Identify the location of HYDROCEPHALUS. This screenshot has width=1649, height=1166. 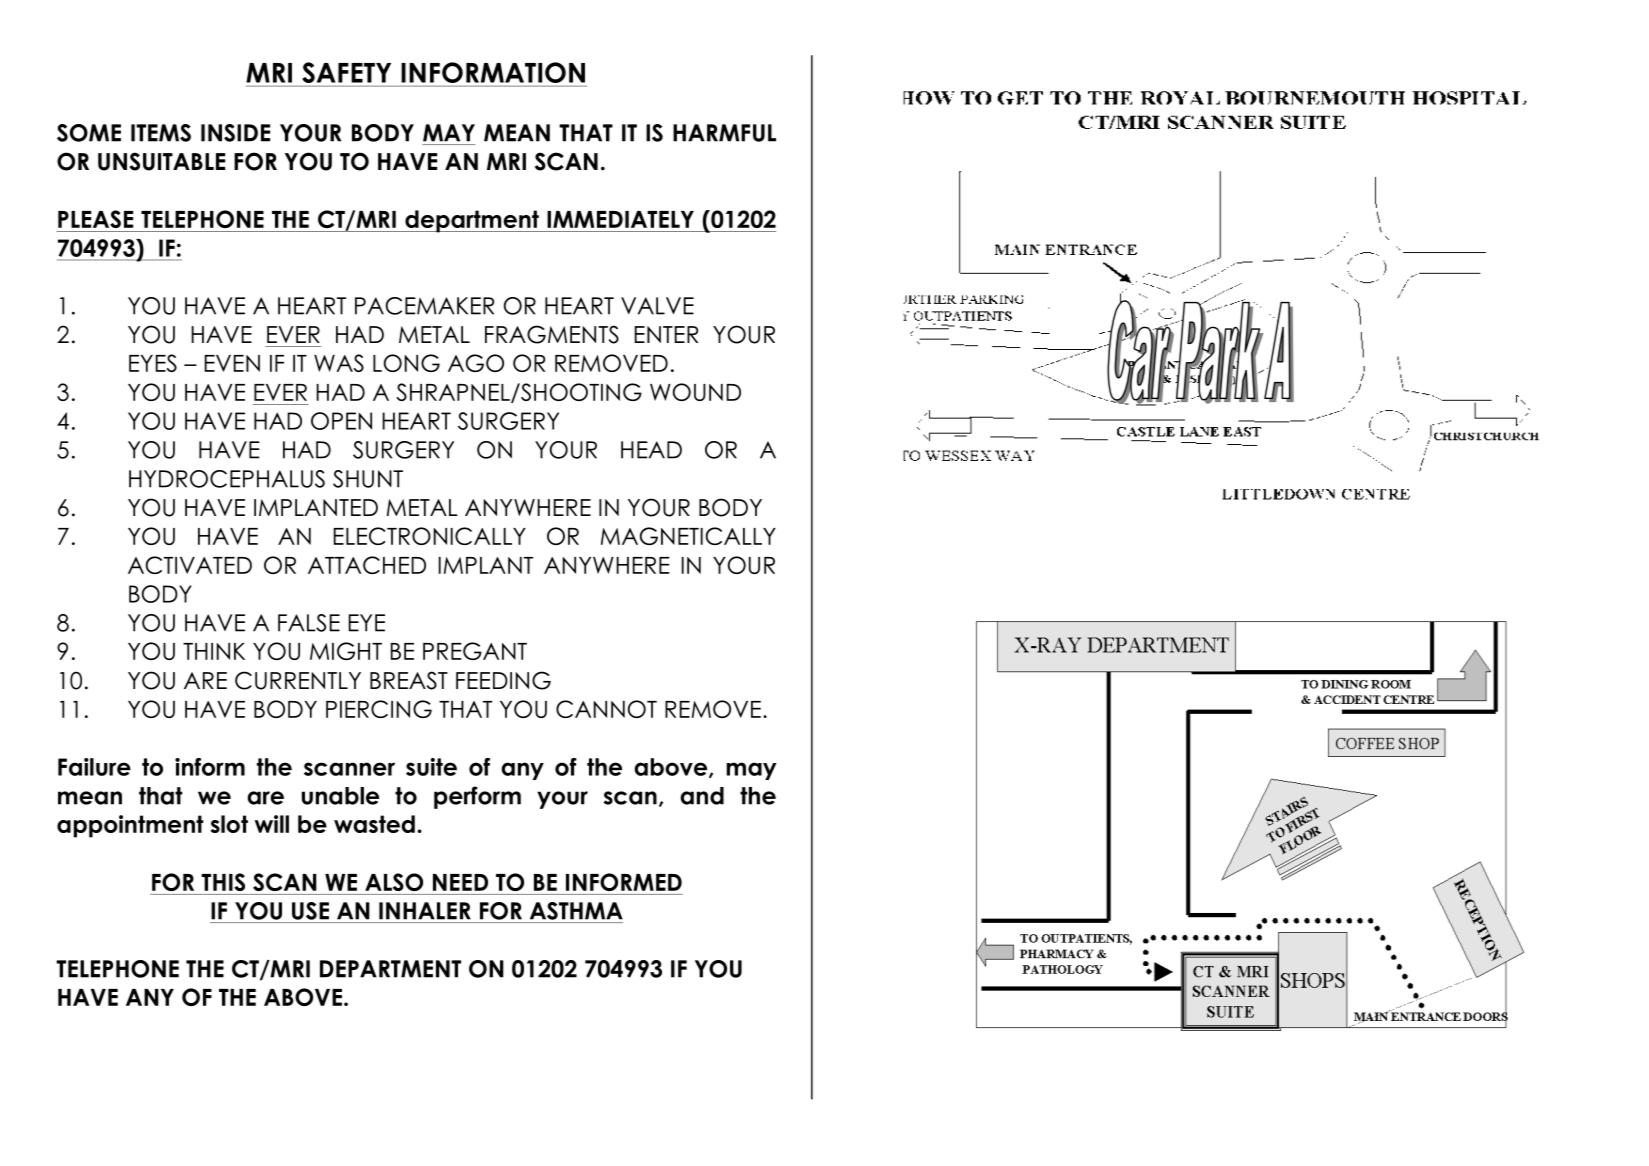
(227, 479).
